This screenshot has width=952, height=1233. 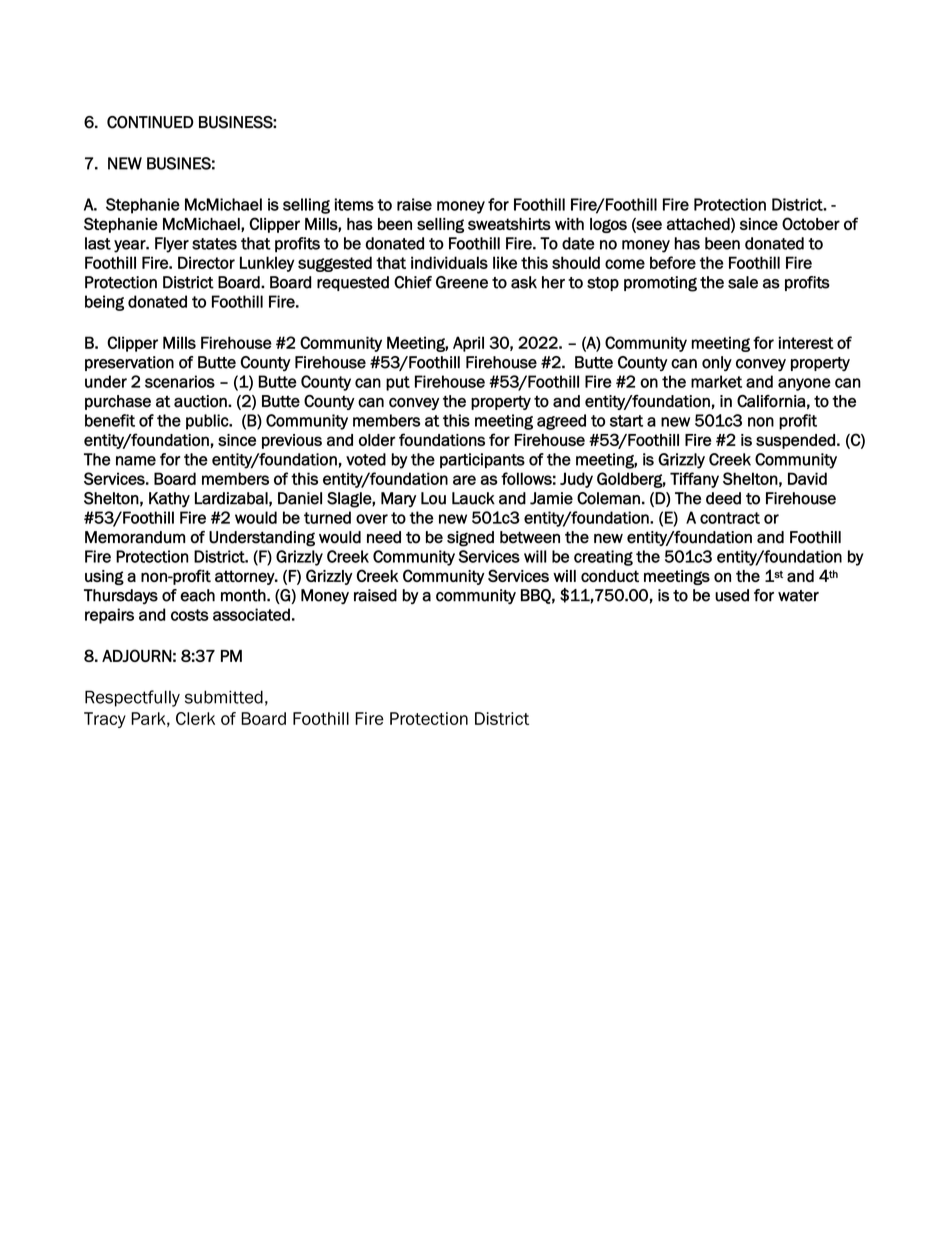 What do you see at coordinates (150, 122) in the screenshot?
I see `CONTINUED` at bounding box center [150, 122].
